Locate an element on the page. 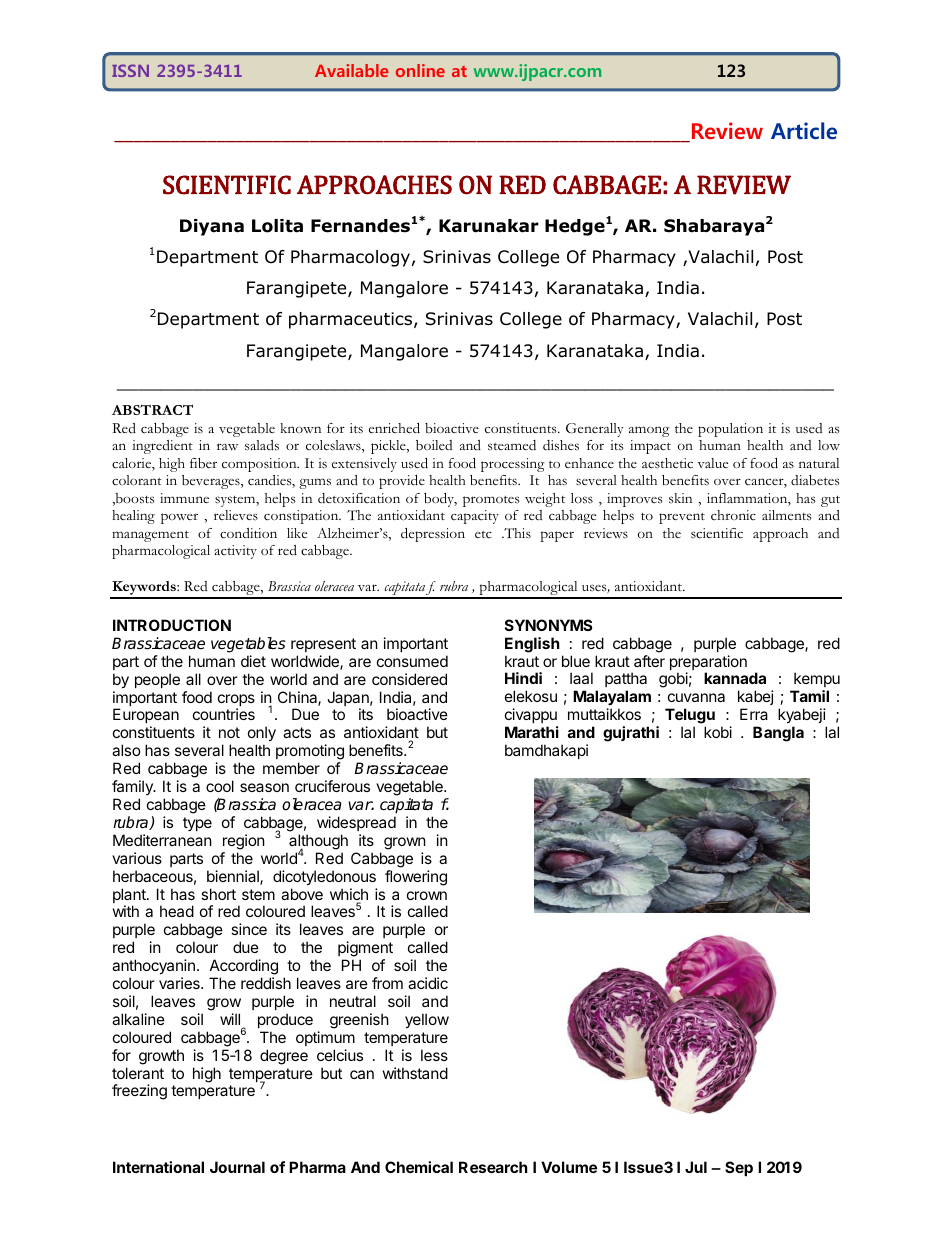 The width and height of the page is (952, 1233). steamed is located at coordinates (512, 445).
